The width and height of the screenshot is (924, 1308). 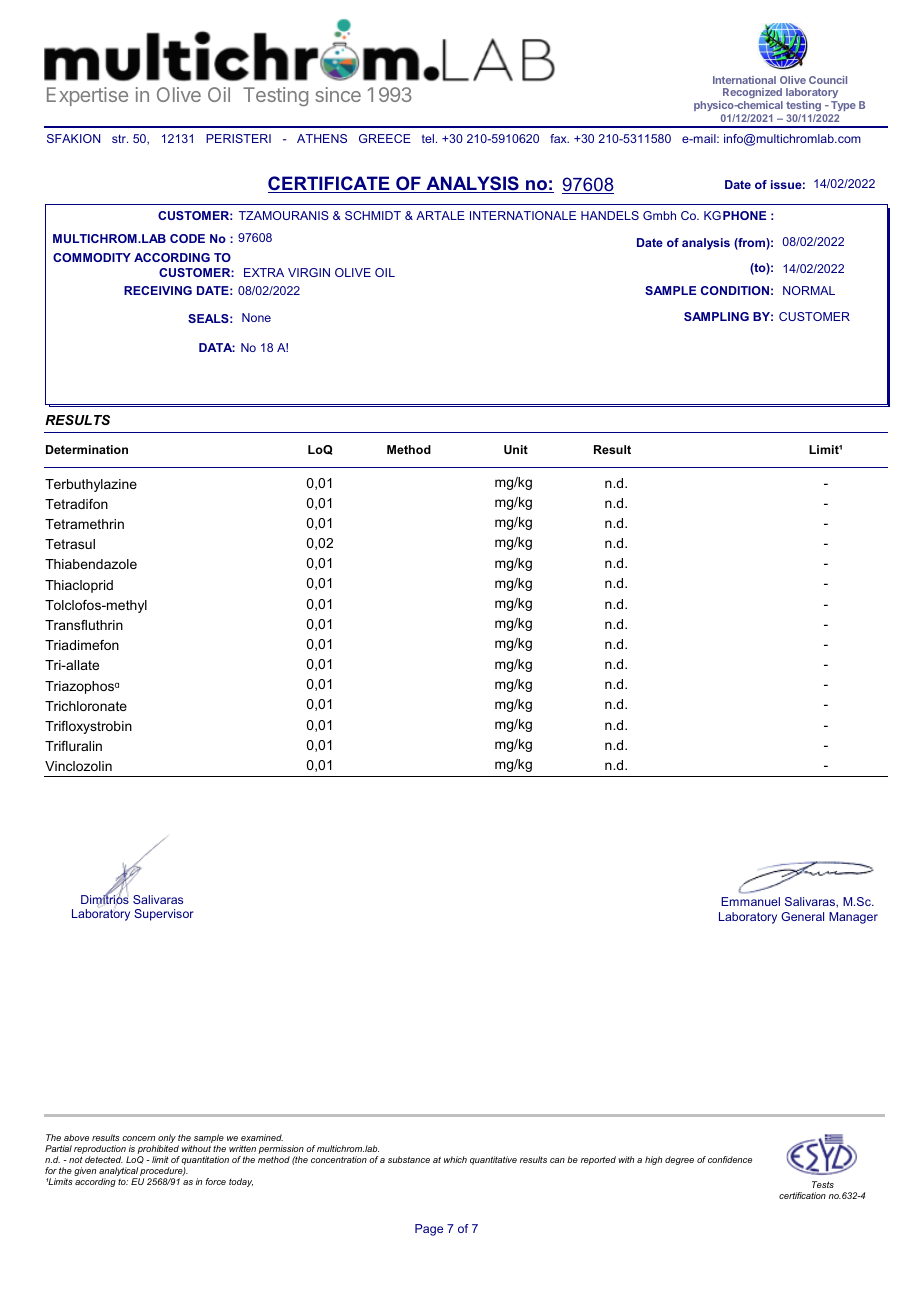 What do you see at coordinates (716, 316) in the screenshot?
I see `SAMPLING` at bounding box center [716, 316].
